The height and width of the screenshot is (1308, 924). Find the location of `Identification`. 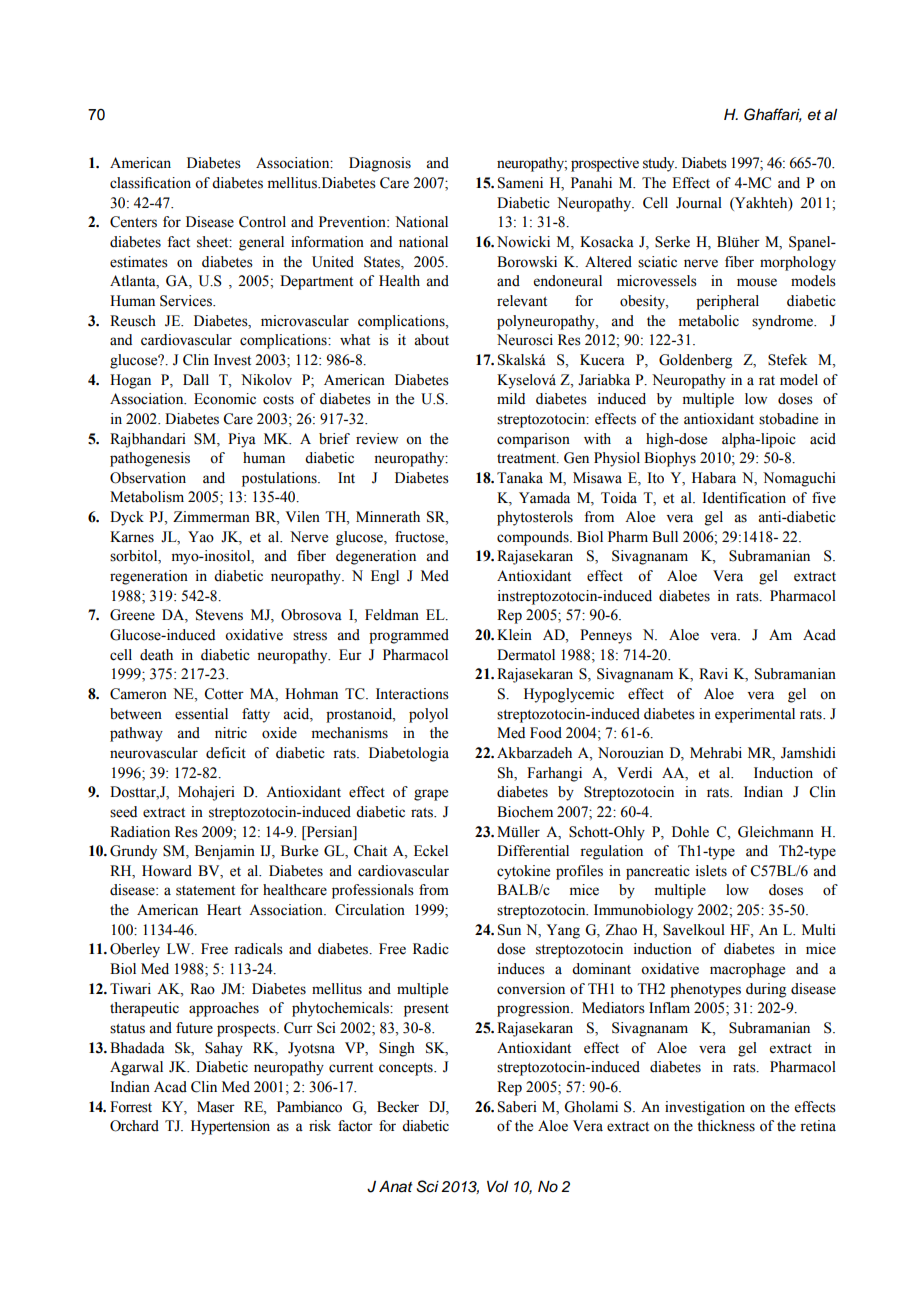

Identification is located at coordinates (744, 498).
